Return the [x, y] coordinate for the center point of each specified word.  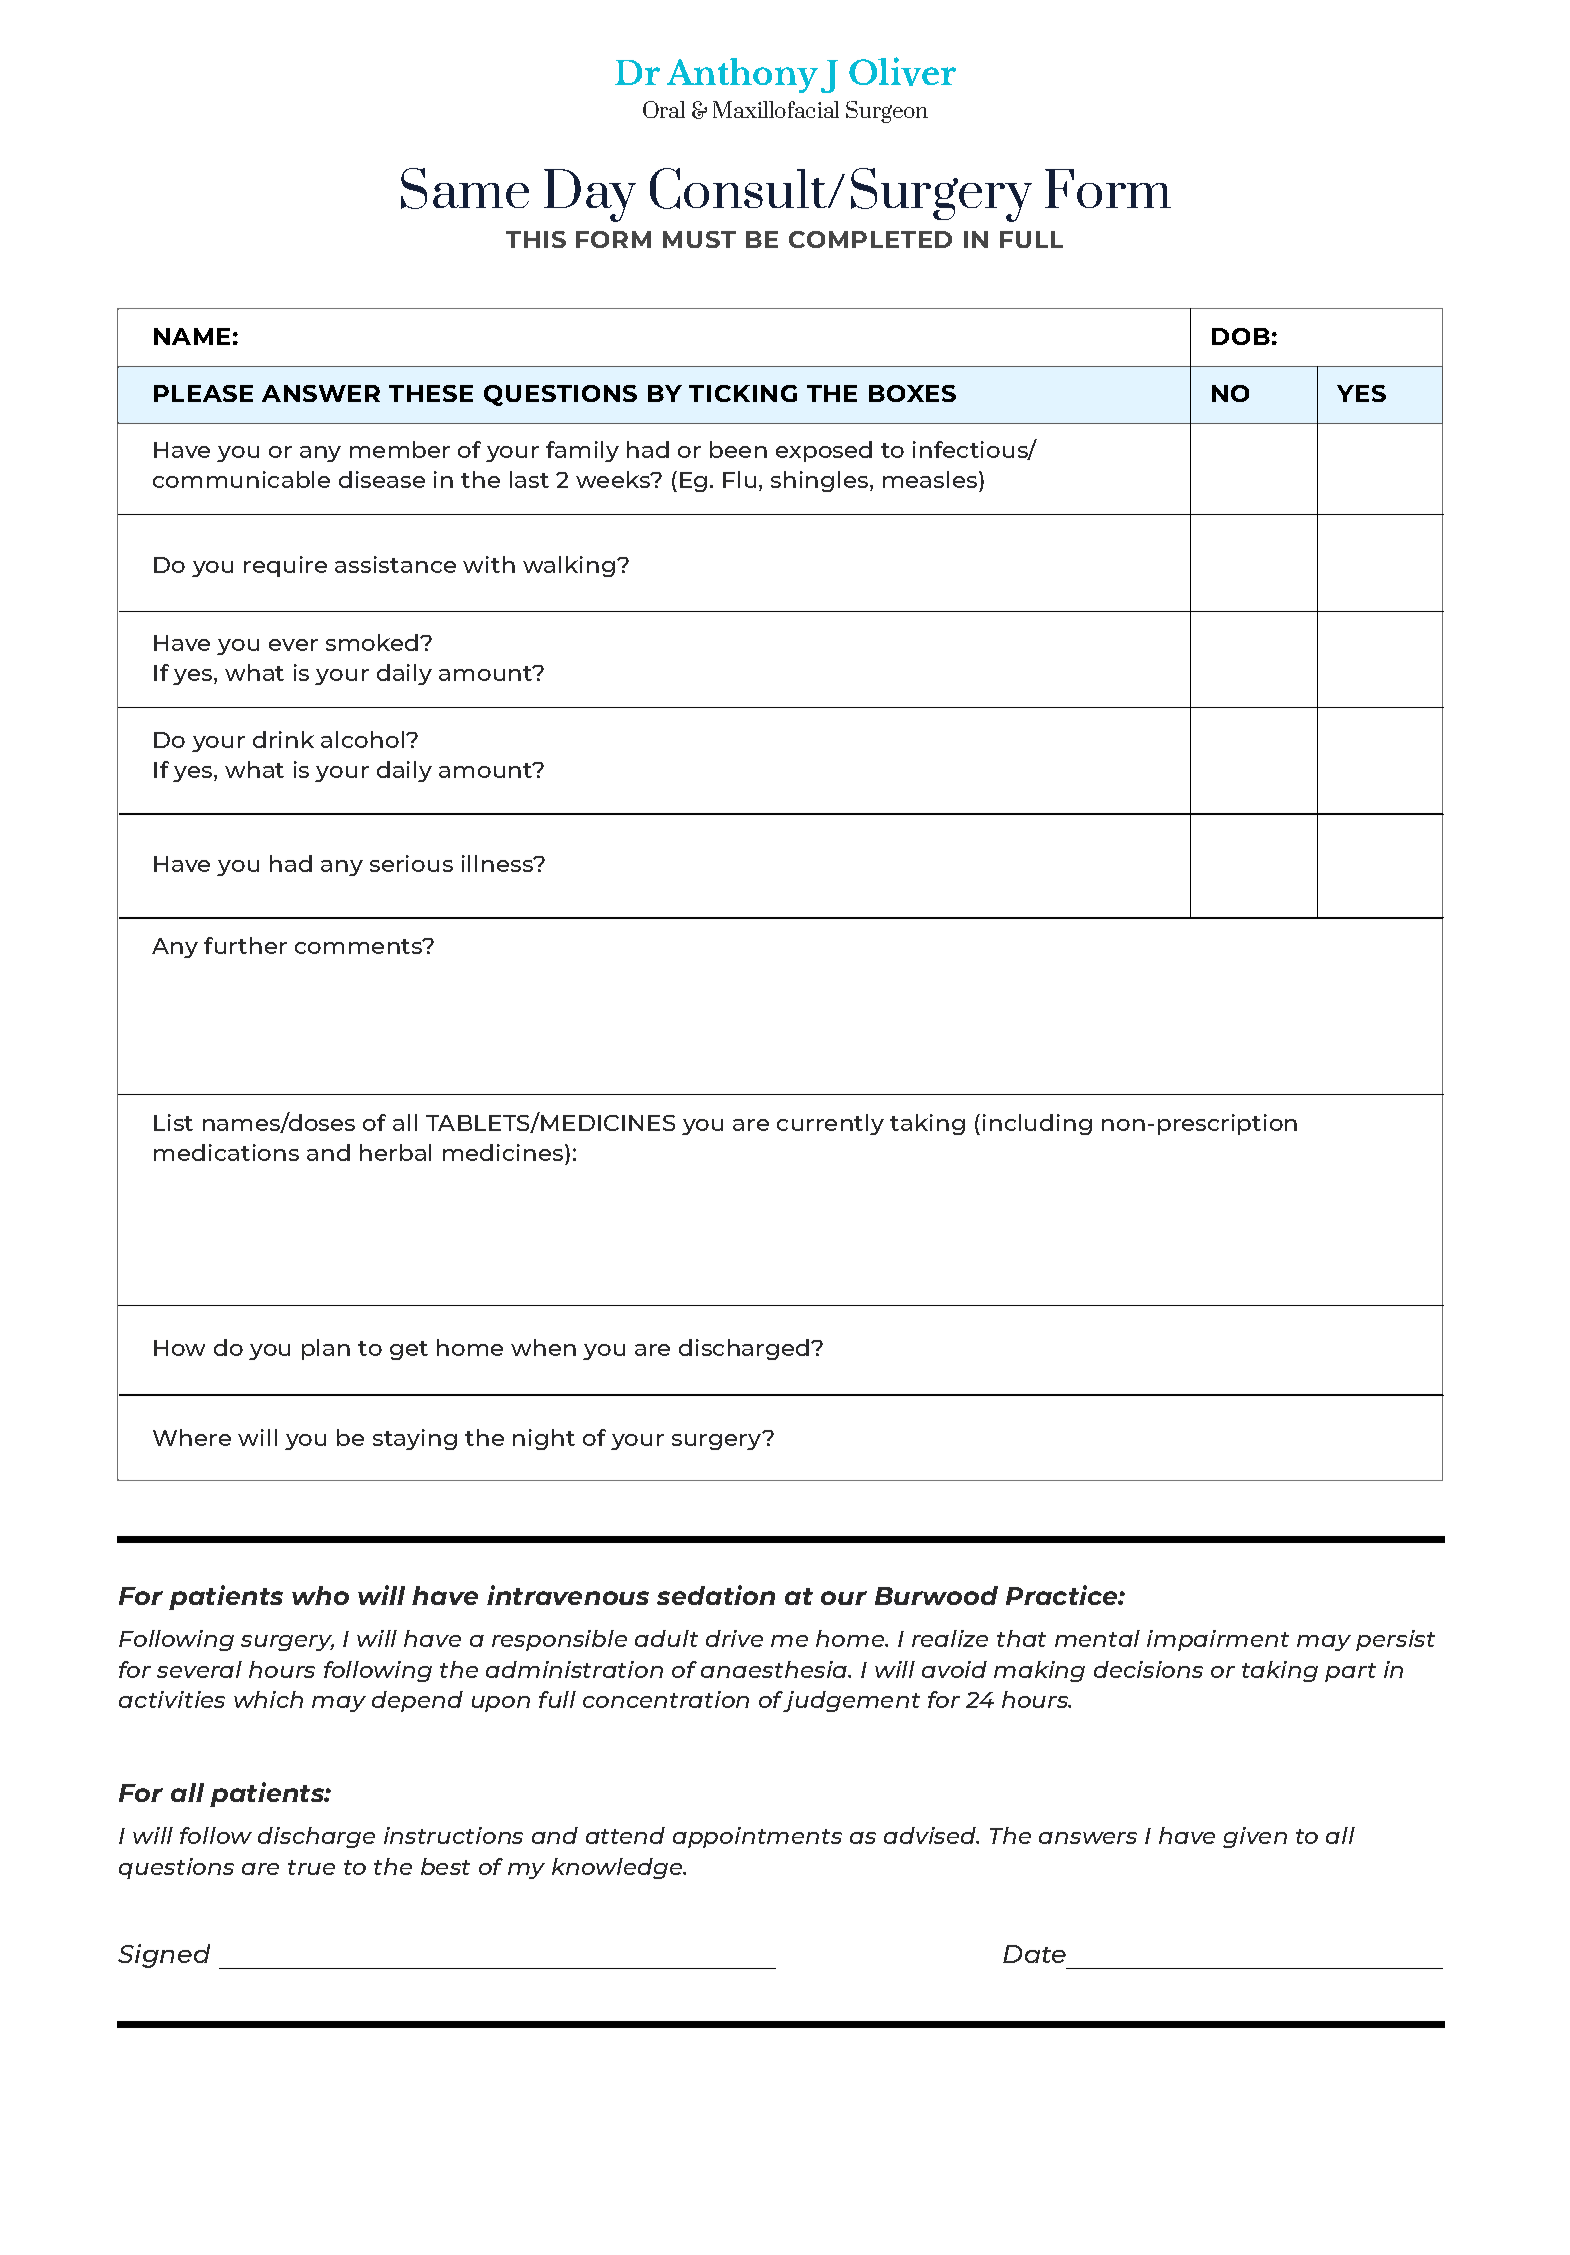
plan [326, 1349]
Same [465, 188]
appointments [757, 1837]
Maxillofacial [776, 109]
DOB [1241, 336]
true [311, 1867]
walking [569, 566]
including [1037, 1124]
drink [283, 739]
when [543, 1347]
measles [930, 479]
